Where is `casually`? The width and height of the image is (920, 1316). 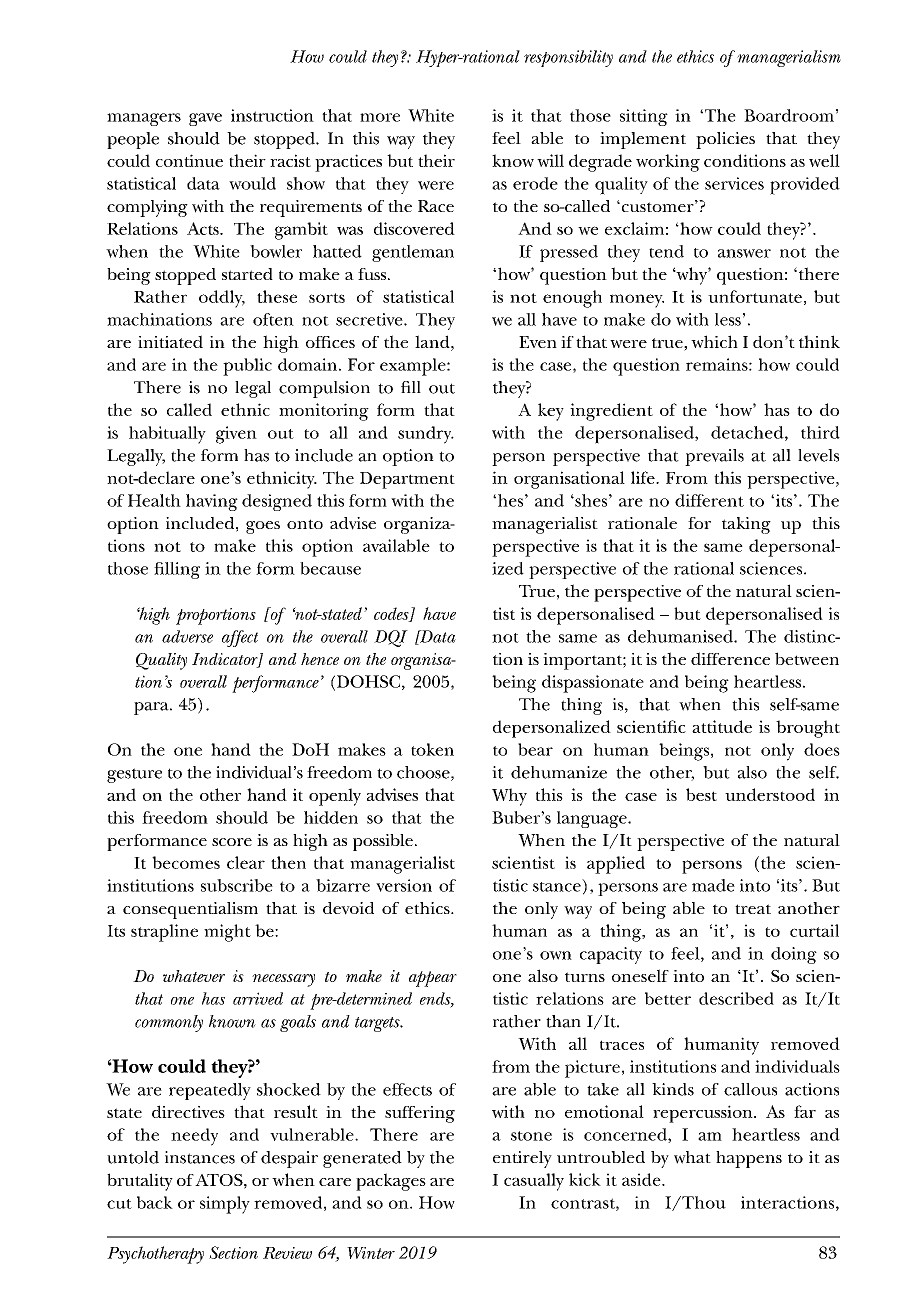
casually is located at coordinates (534, 1182).
